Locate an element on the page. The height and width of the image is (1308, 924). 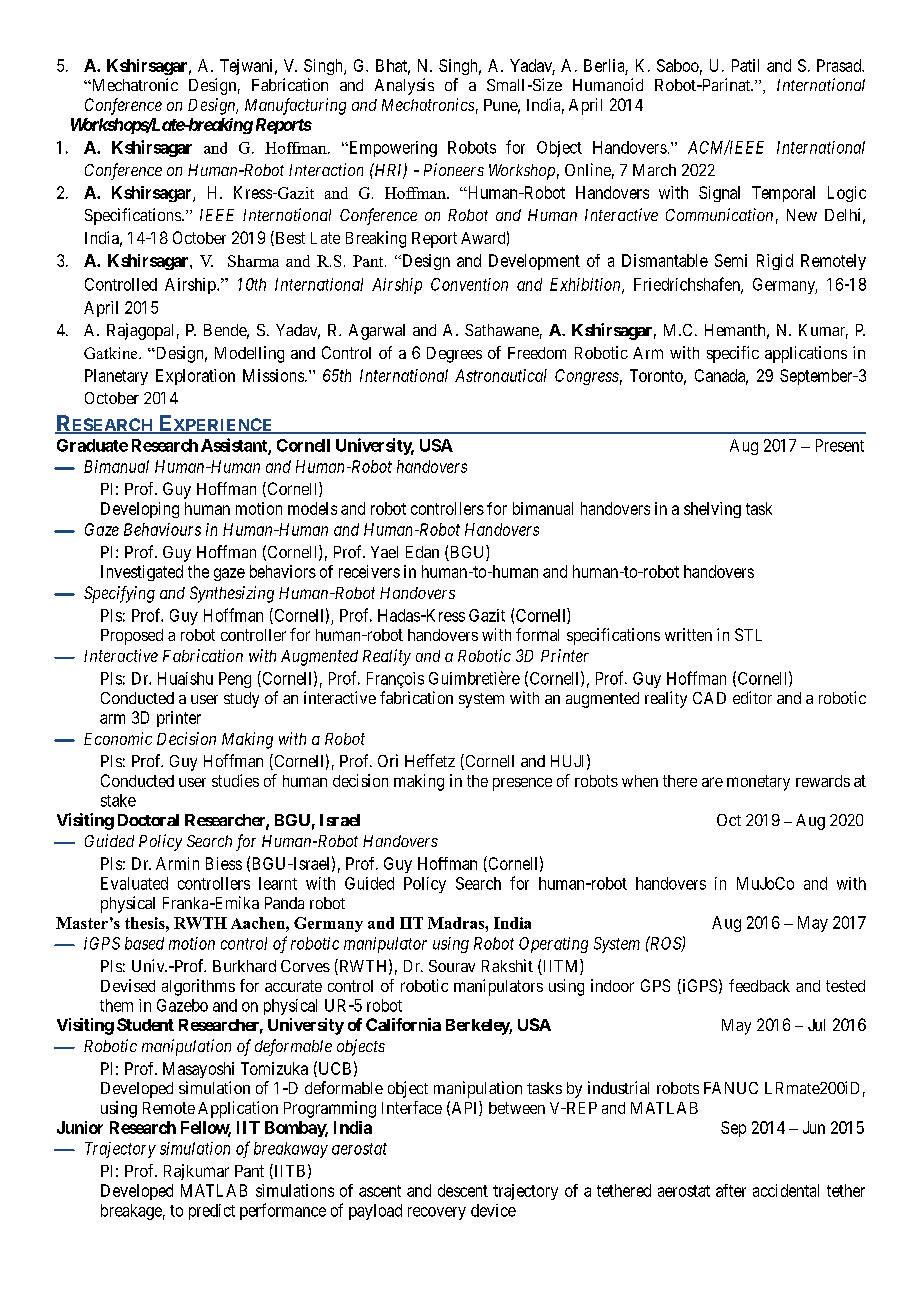
Manufacturing is located at coordinates (295, 106).
